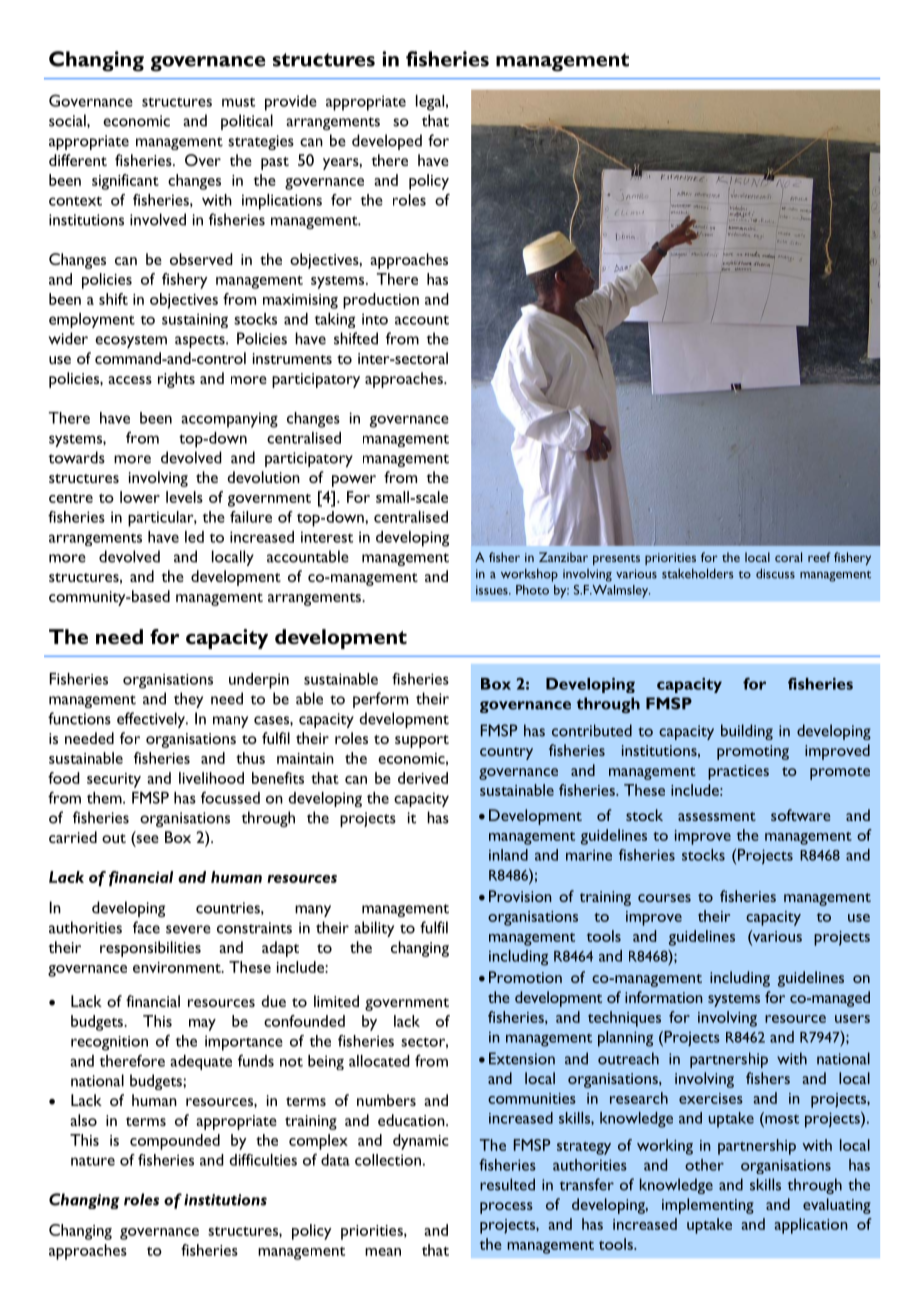  What do you see at coordinates (125, 182) in the screenshot?
I see `significant` at bounding box center [125, 182].
